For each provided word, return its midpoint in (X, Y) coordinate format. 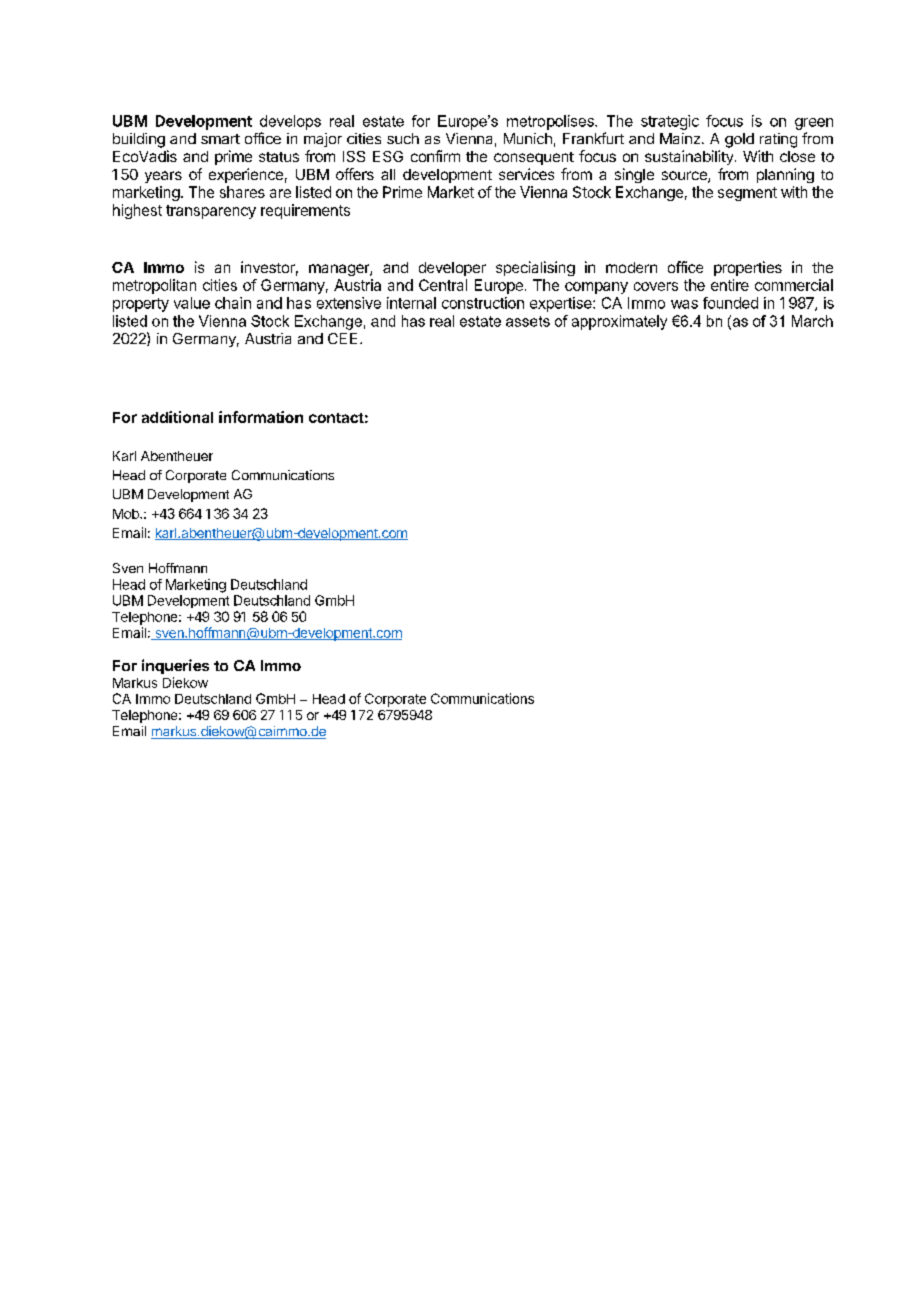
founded (730, 303)
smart (220, 139)
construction (483, 303)
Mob (127, 514)
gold (739, 140)
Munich (528, 138)
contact (336, 418)
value (192, 303)
